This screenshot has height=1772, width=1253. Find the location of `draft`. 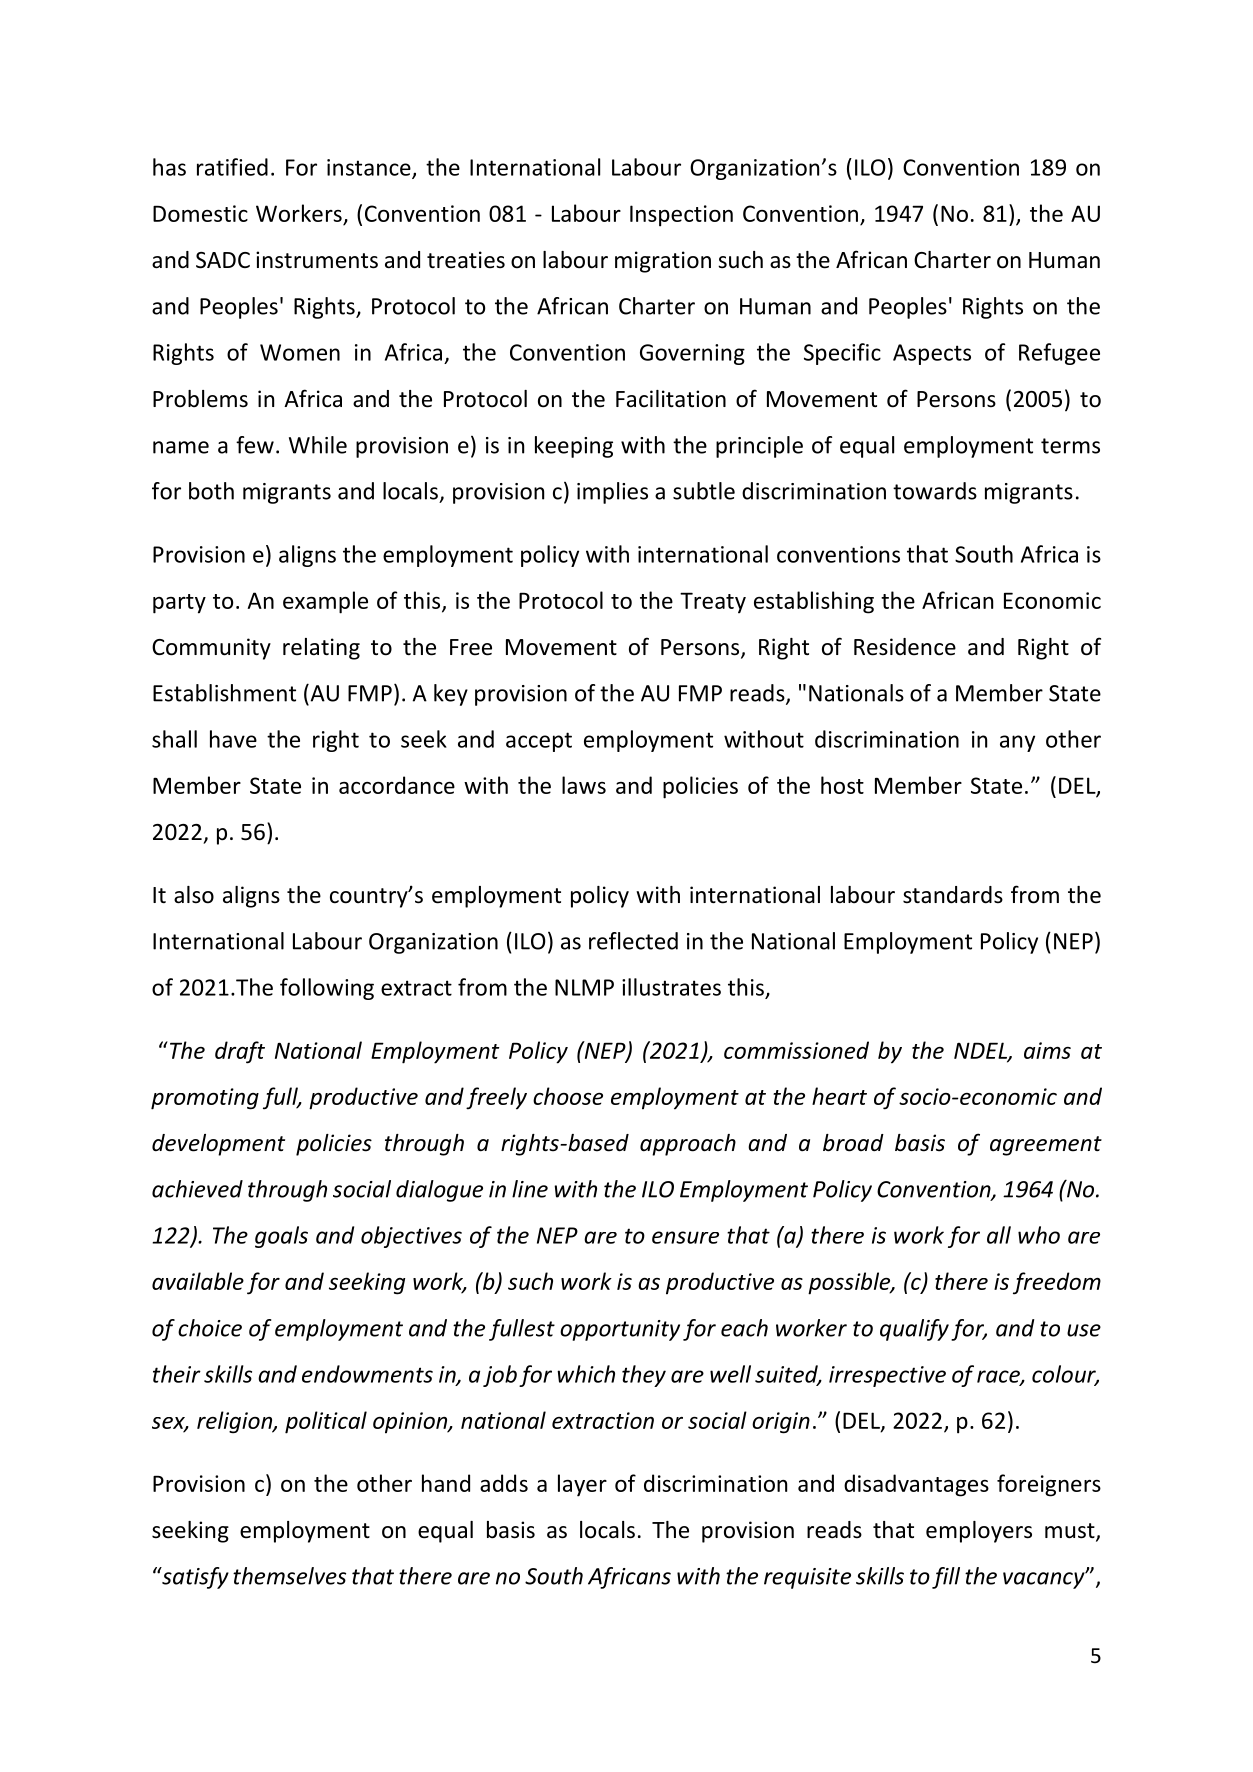

draft is located at coordinates (240, 1052).
